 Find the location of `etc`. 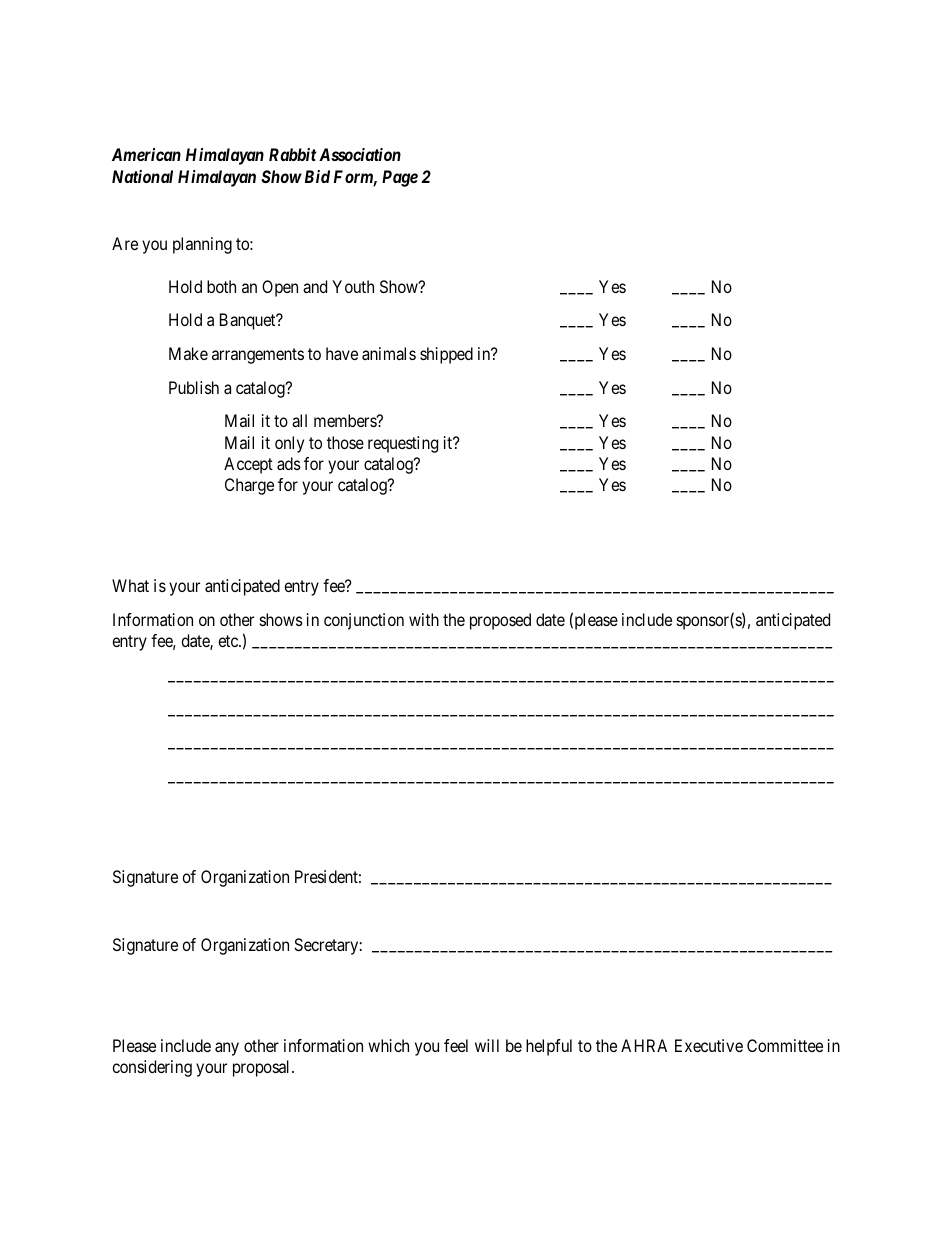

etc is located at coordinates (229, 641).
